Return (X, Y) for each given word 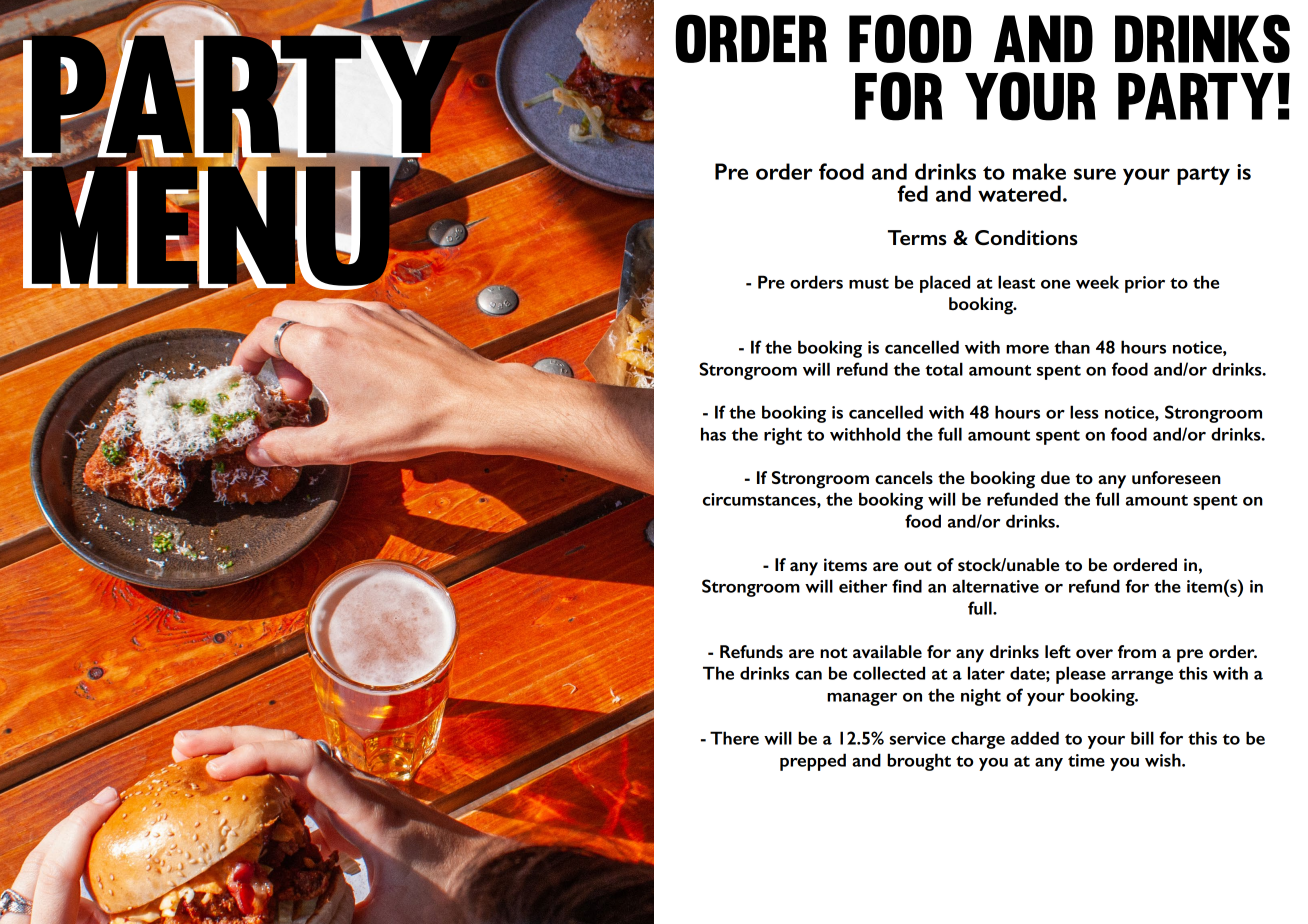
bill (1142, 738)
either (863, 586)
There (734, 738)
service (918, 738)
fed (912, 193)
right (783, 436)
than (1072, 347)
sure (1095, 174)
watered (1019, 193)
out (918, 565)
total (944, 369)
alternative (995, 586)
